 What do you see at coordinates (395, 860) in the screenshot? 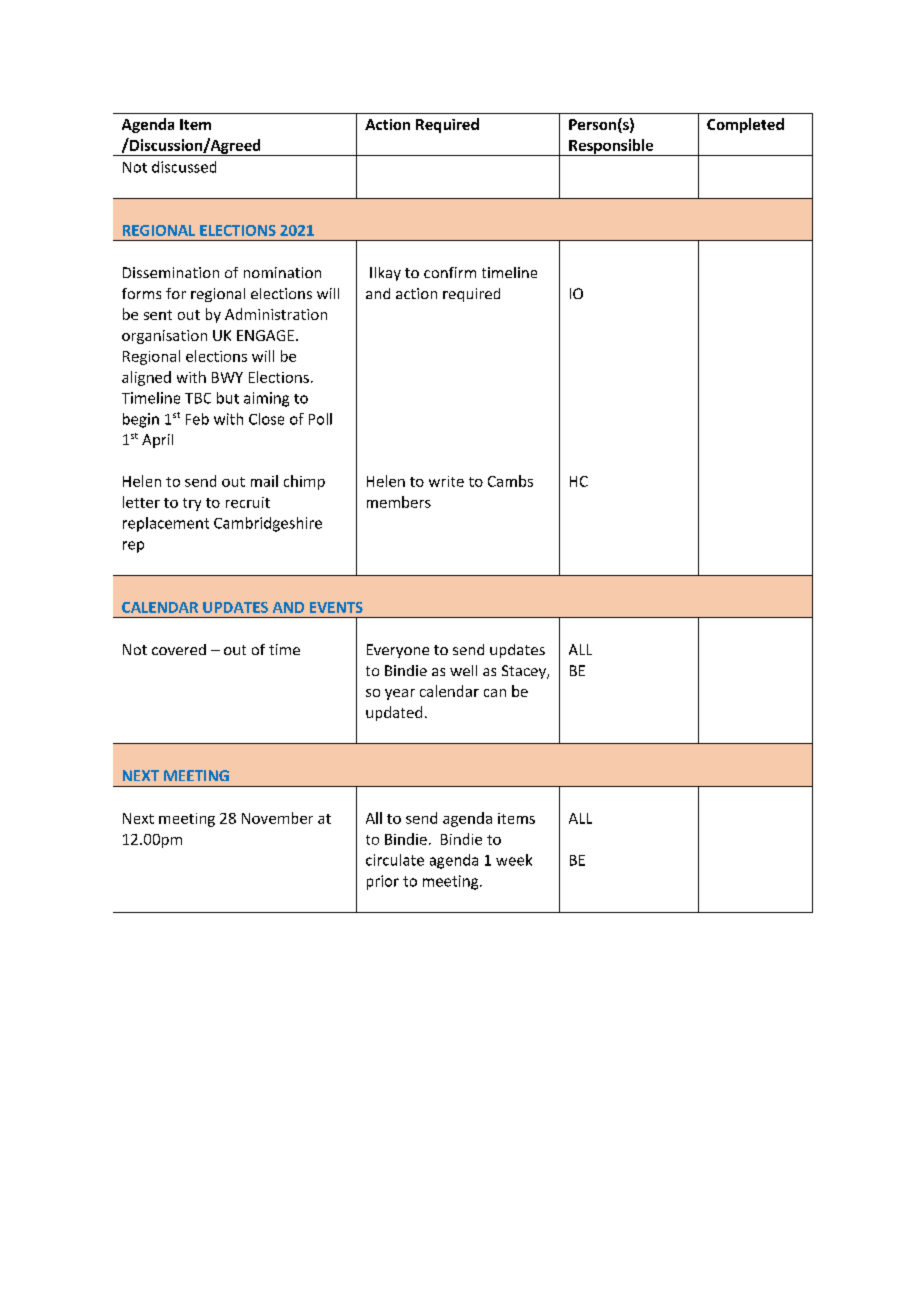
I see `circulate` at bounding box center [395, 860].
